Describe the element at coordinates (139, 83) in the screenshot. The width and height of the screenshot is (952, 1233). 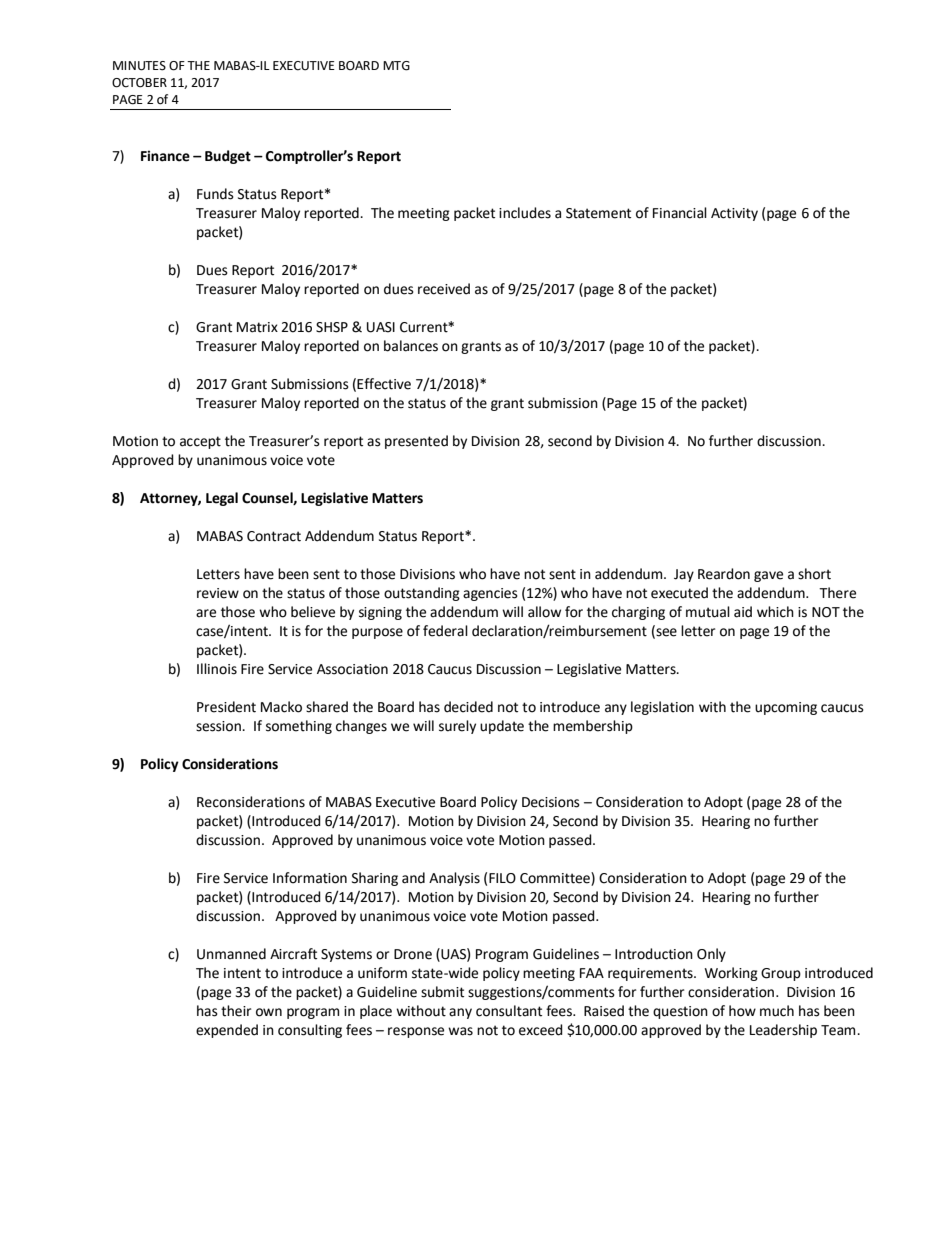
I see `OCTOBER` at that location.
